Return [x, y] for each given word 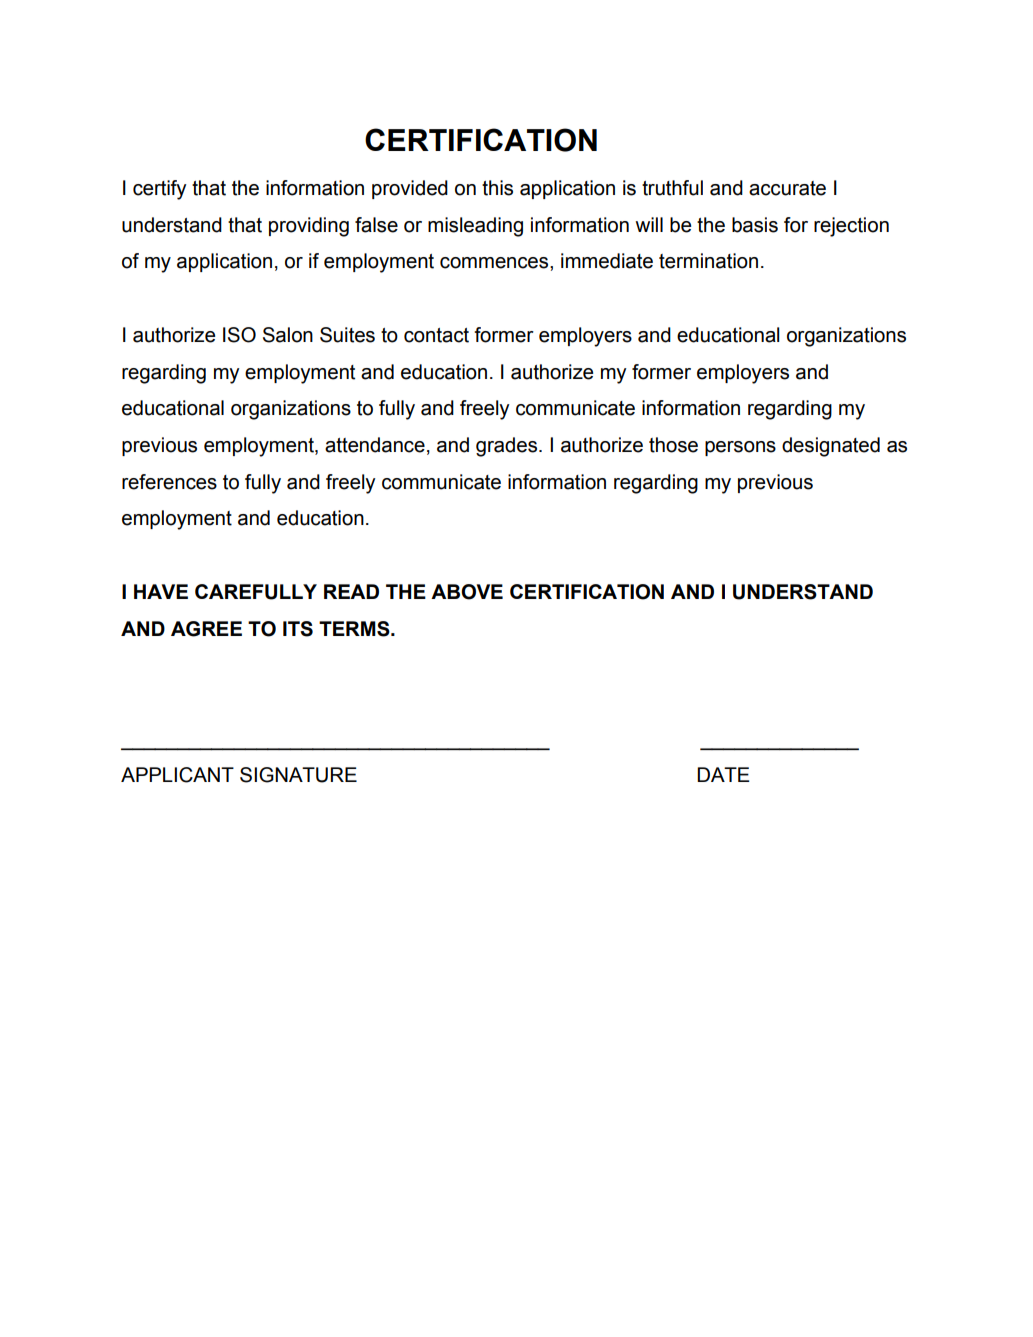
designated [831, 447]
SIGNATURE [298, 775]
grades [508, 447]
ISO [239, 335]
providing [309, 227]
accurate [787, 188]
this [497, 188]
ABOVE [467, 592]
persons [740, 448]
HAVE [161, 591]
